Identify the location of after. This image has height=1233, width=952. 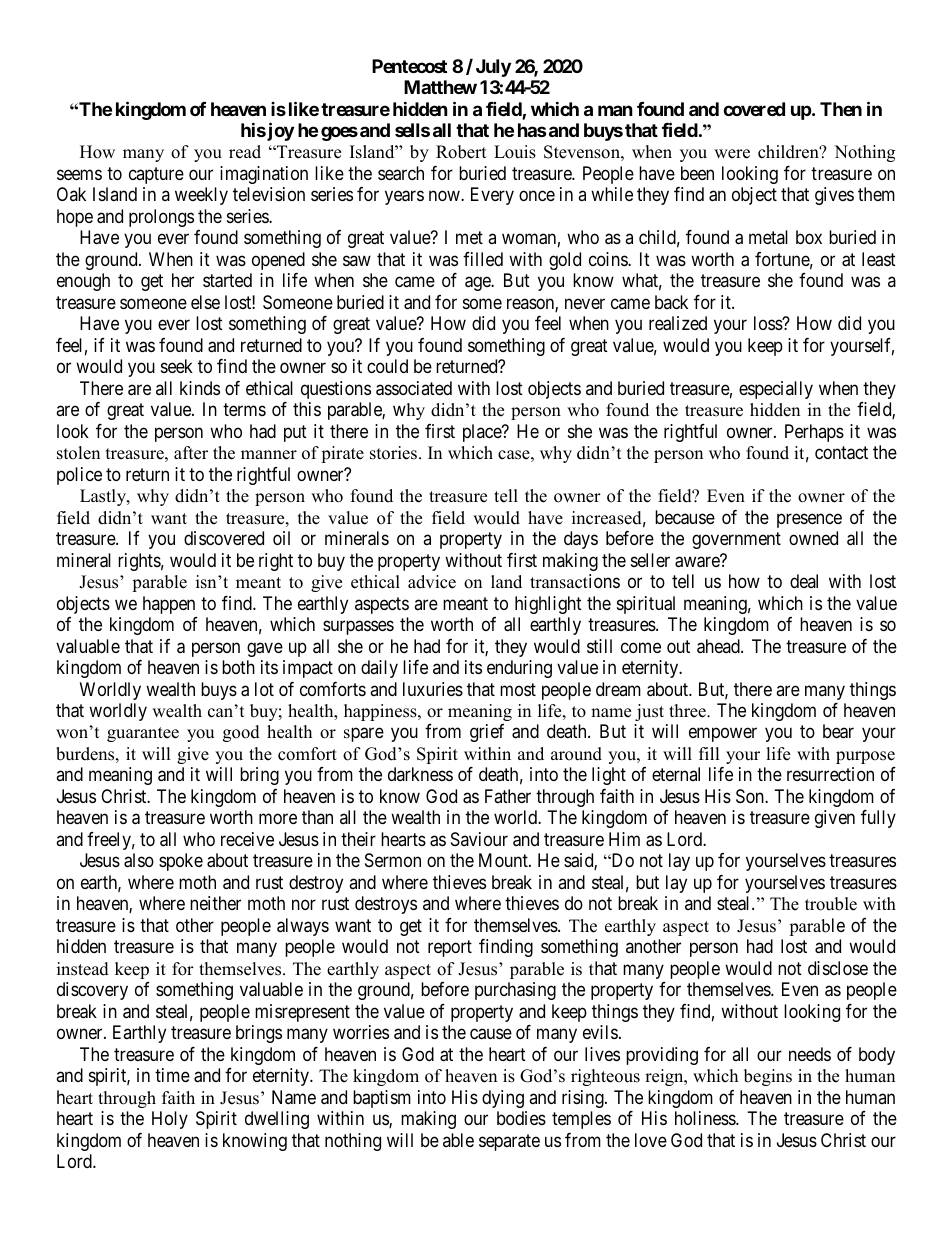
(191, 453).
